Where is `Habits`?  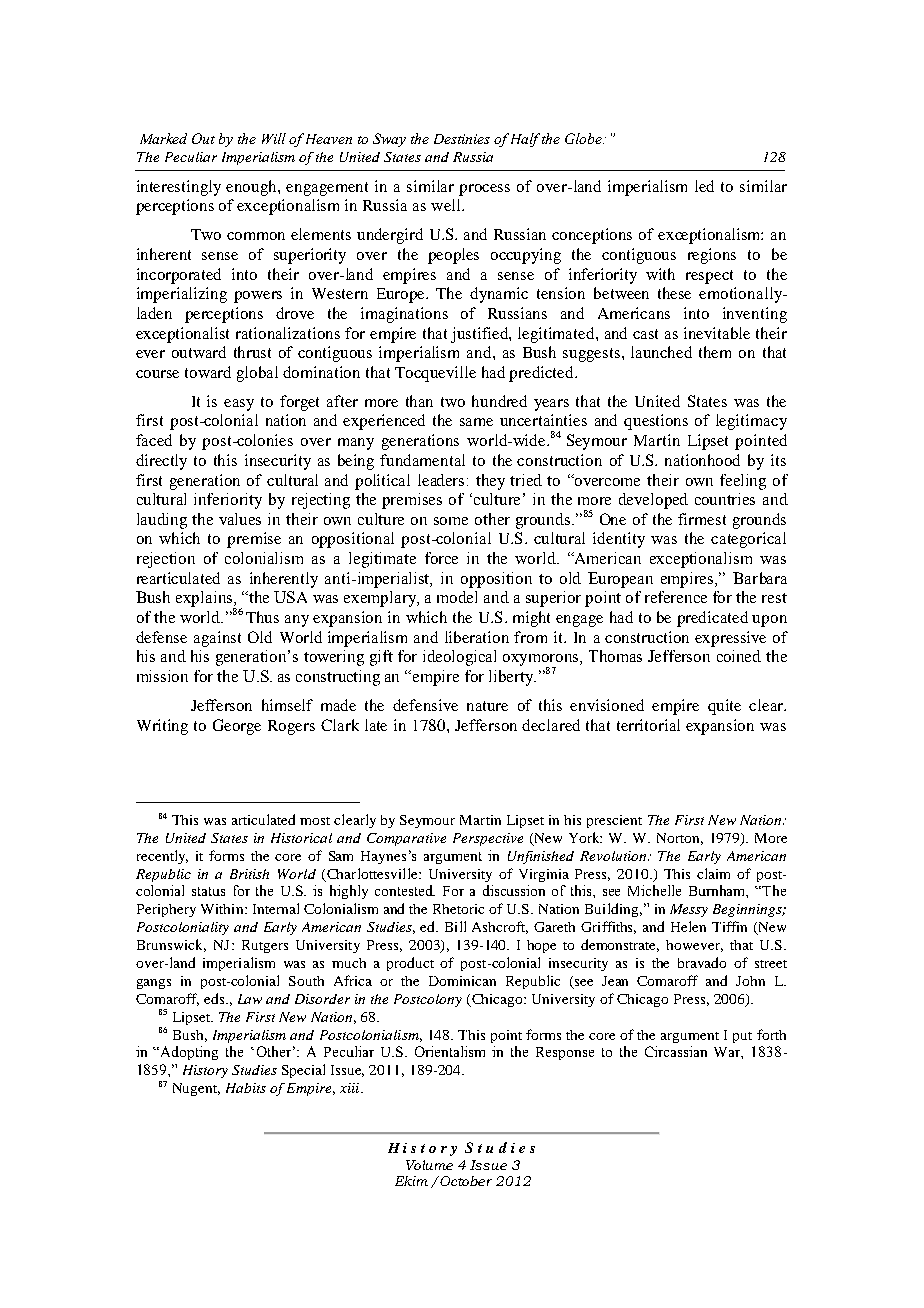 Habits is located at coordinates (246, 1088).
